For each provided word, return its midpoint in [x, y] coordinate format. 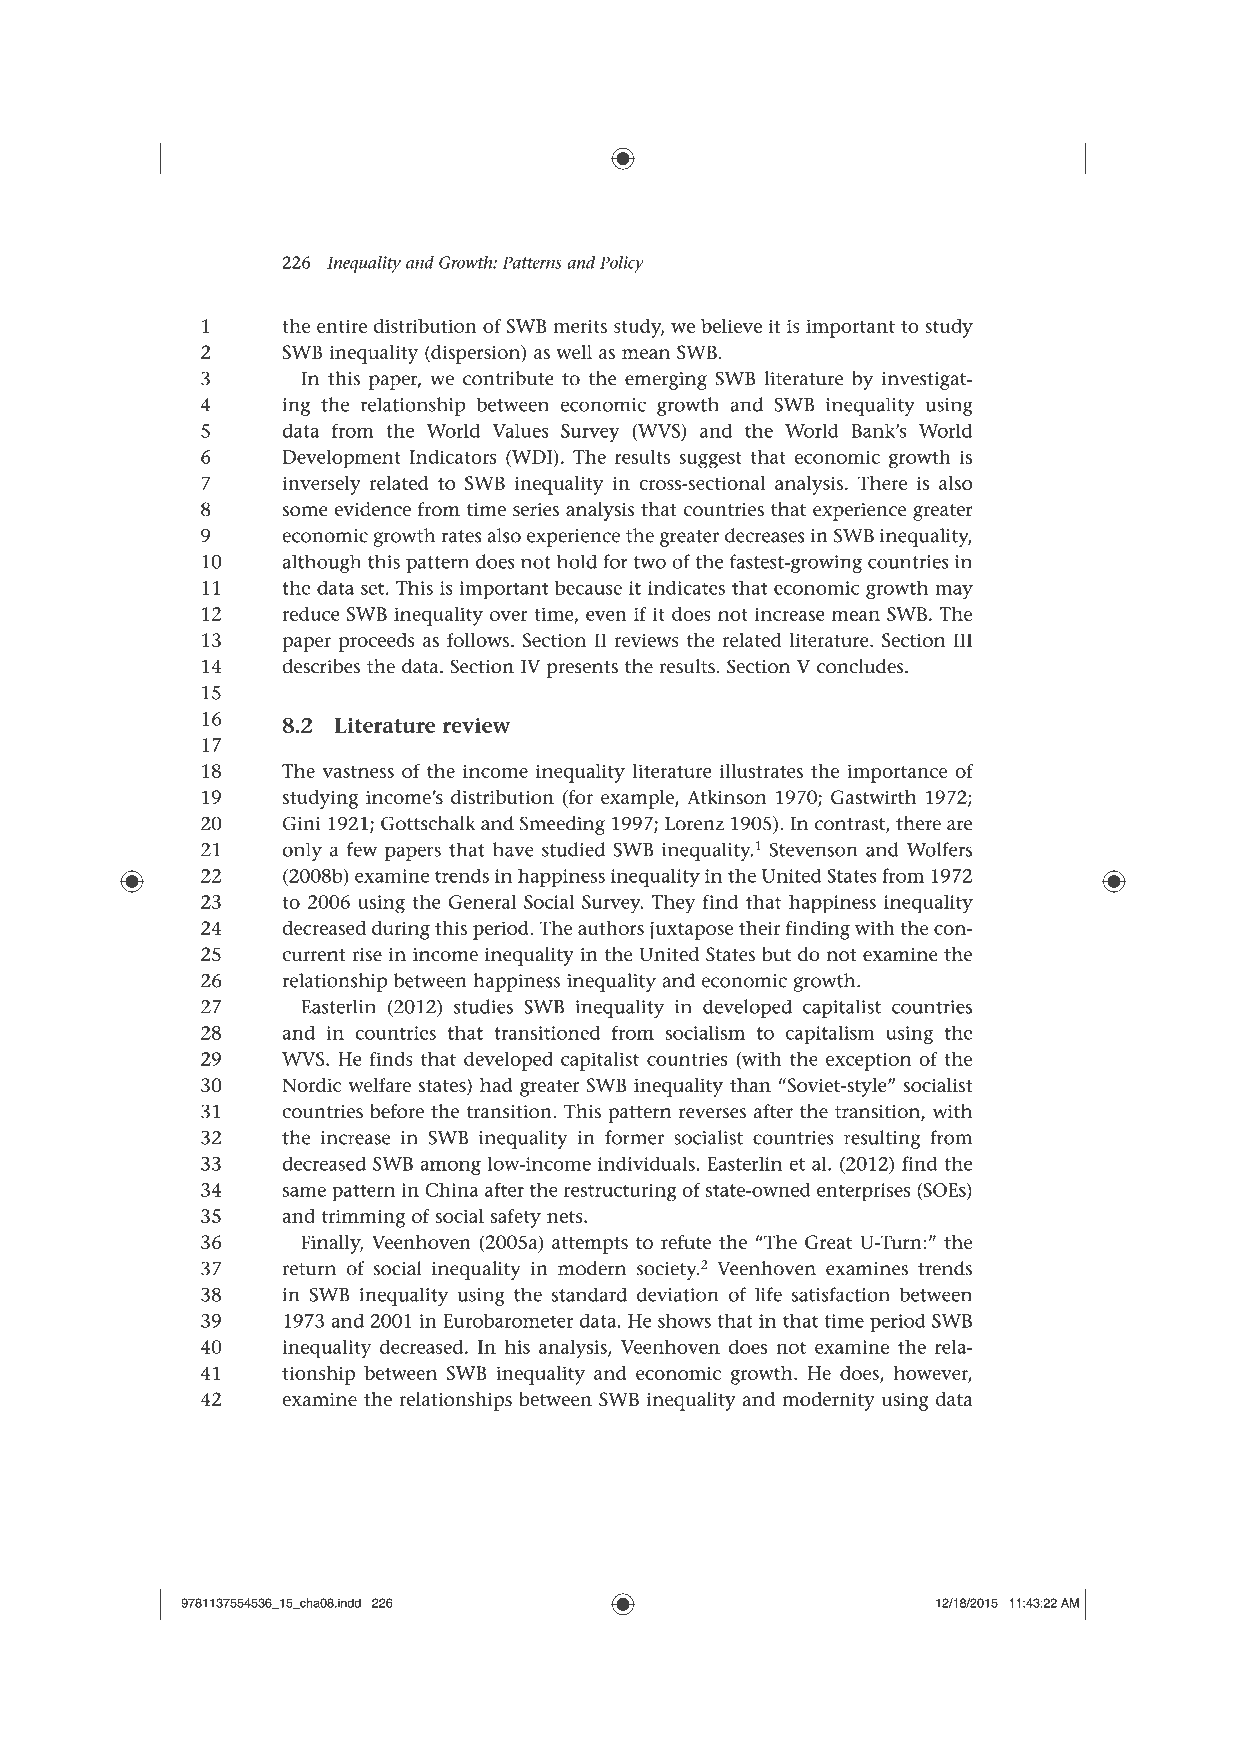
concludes [861, 666]
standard [589, 1294]
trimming [363, 1218]
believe [731, 326]
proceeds [377, 642]
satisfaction [841, 1294]
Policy [621, 264]
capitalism [830, 1035]
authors [611, 928]
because [588, 588]
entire [342, 326]
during [401, 930]
